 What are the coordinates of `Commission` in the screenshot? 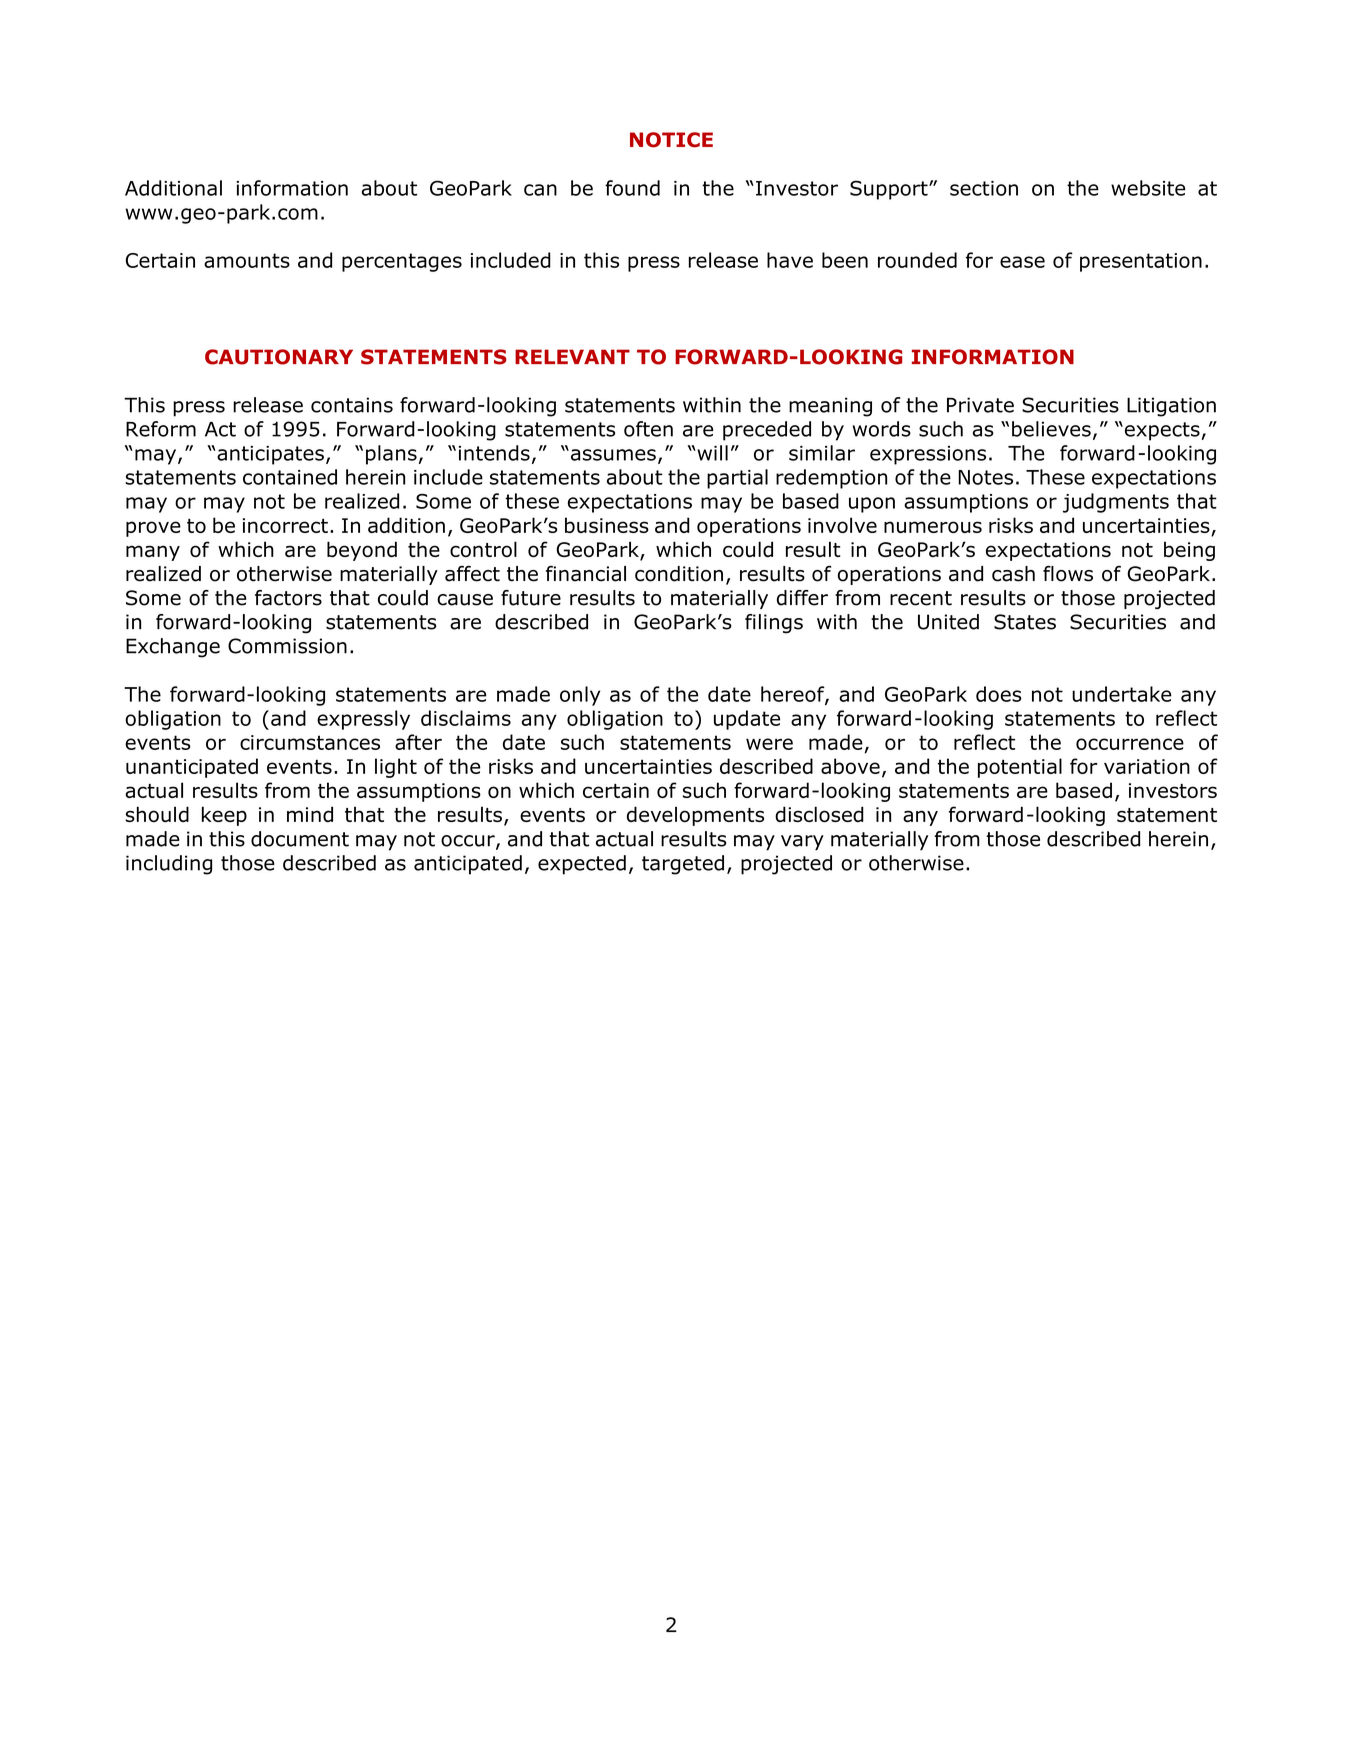 It's located at (287, 646).
